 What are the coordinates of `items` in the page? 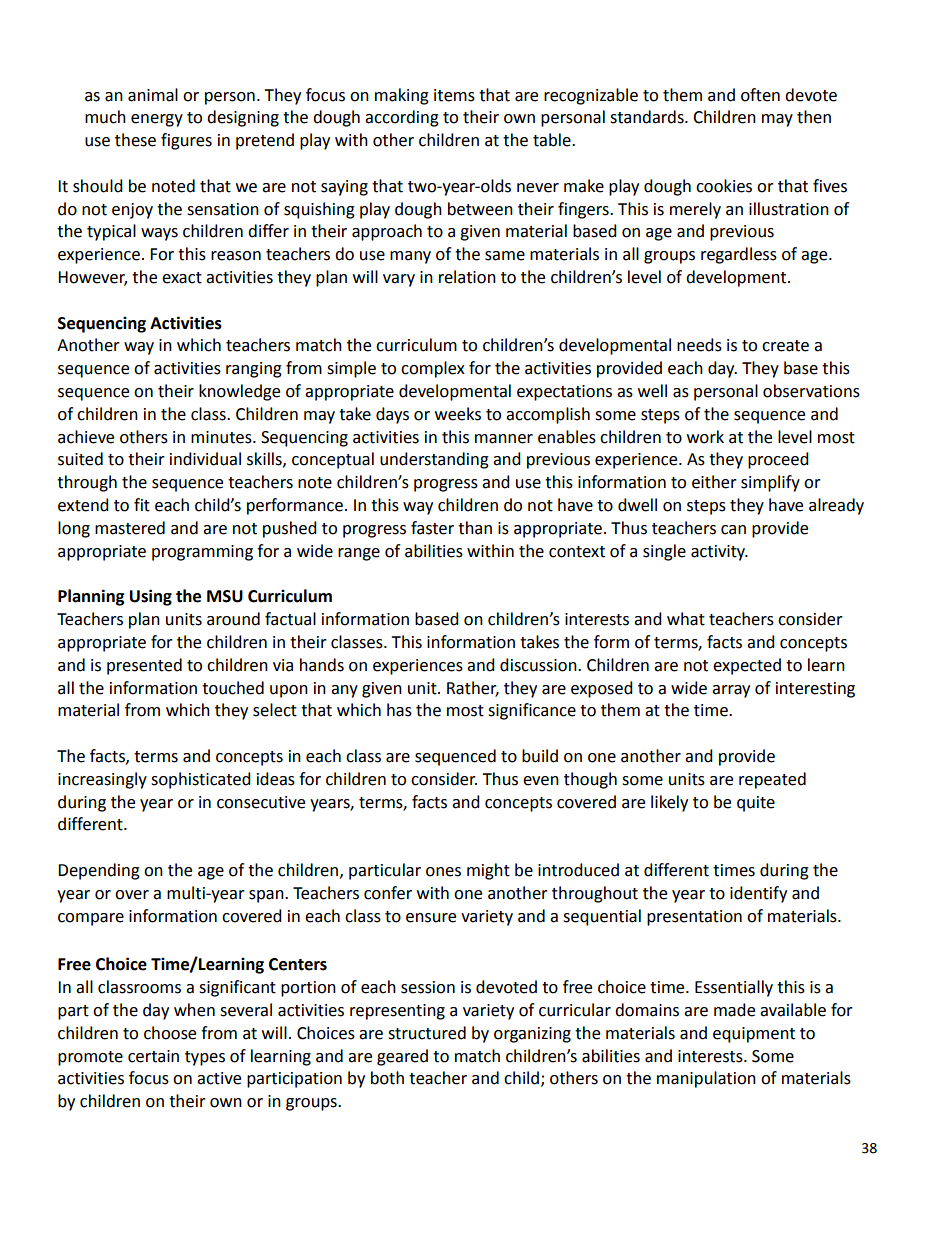 It's located at (454, 95).
